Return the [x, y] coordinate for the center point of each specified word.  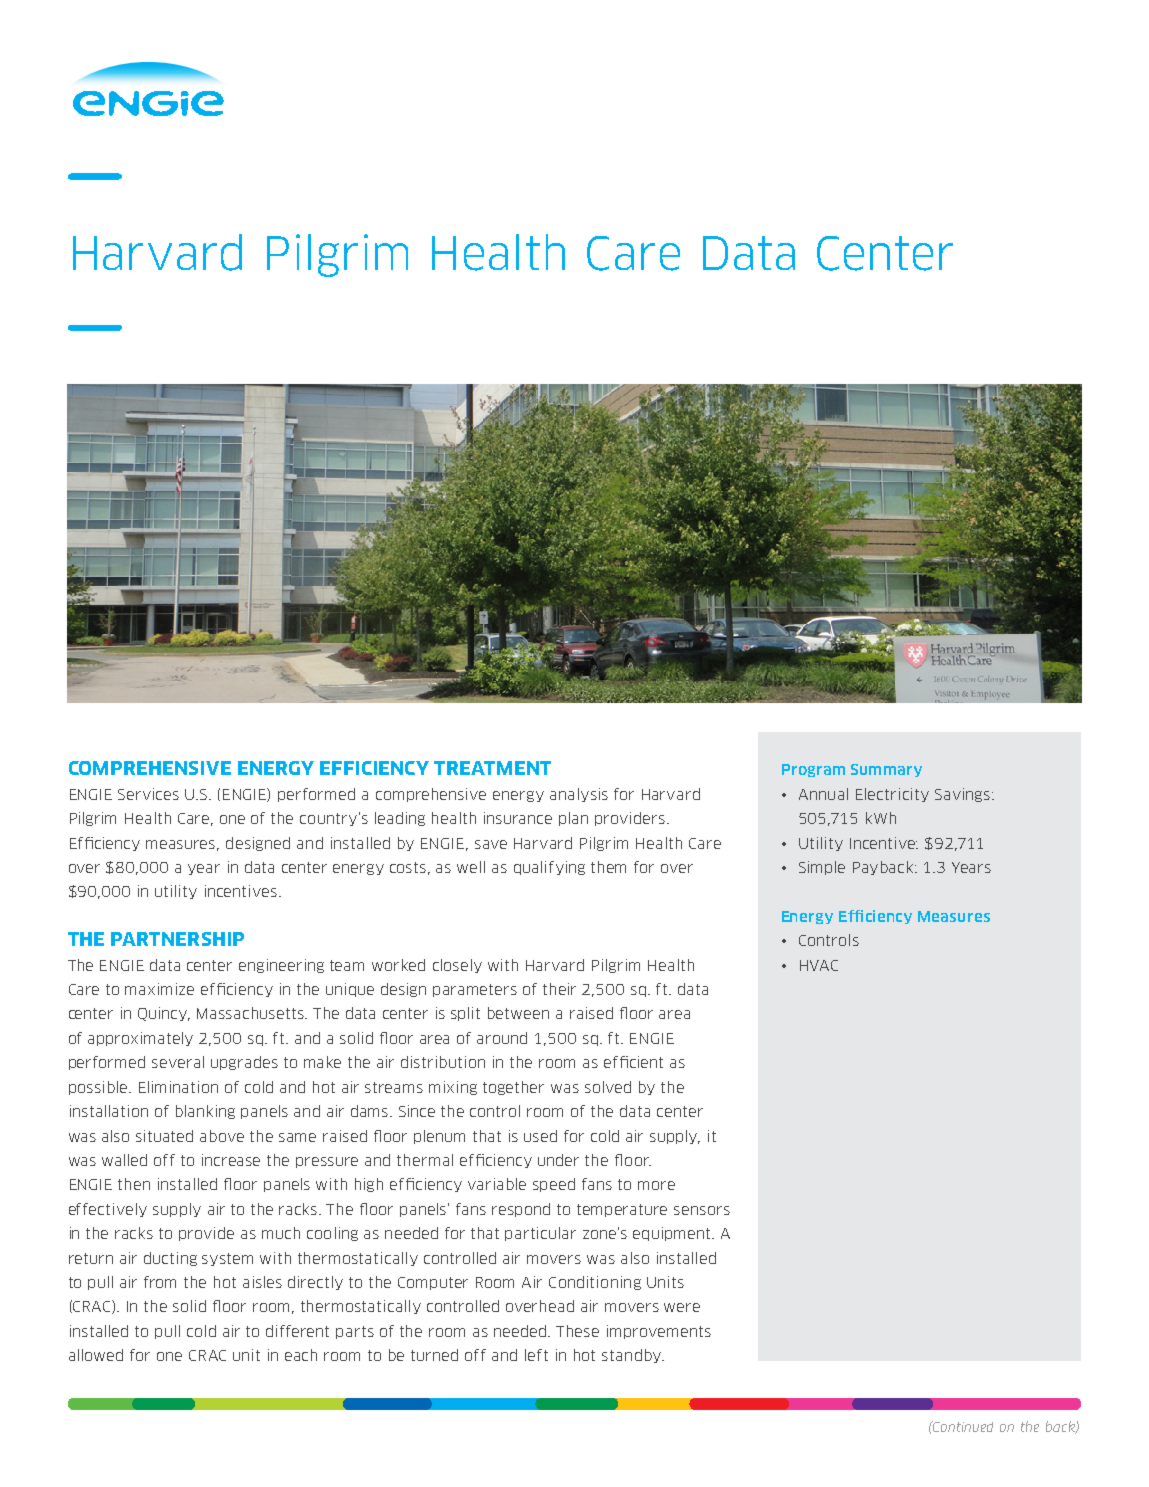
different [297, 1331]
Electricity [892, 795]
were [682, 1307]
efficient [633, 1062]
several [178, 1062]
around [502, 1038]
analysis [579, 795]
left [536, 1355]
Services [148, 794]
